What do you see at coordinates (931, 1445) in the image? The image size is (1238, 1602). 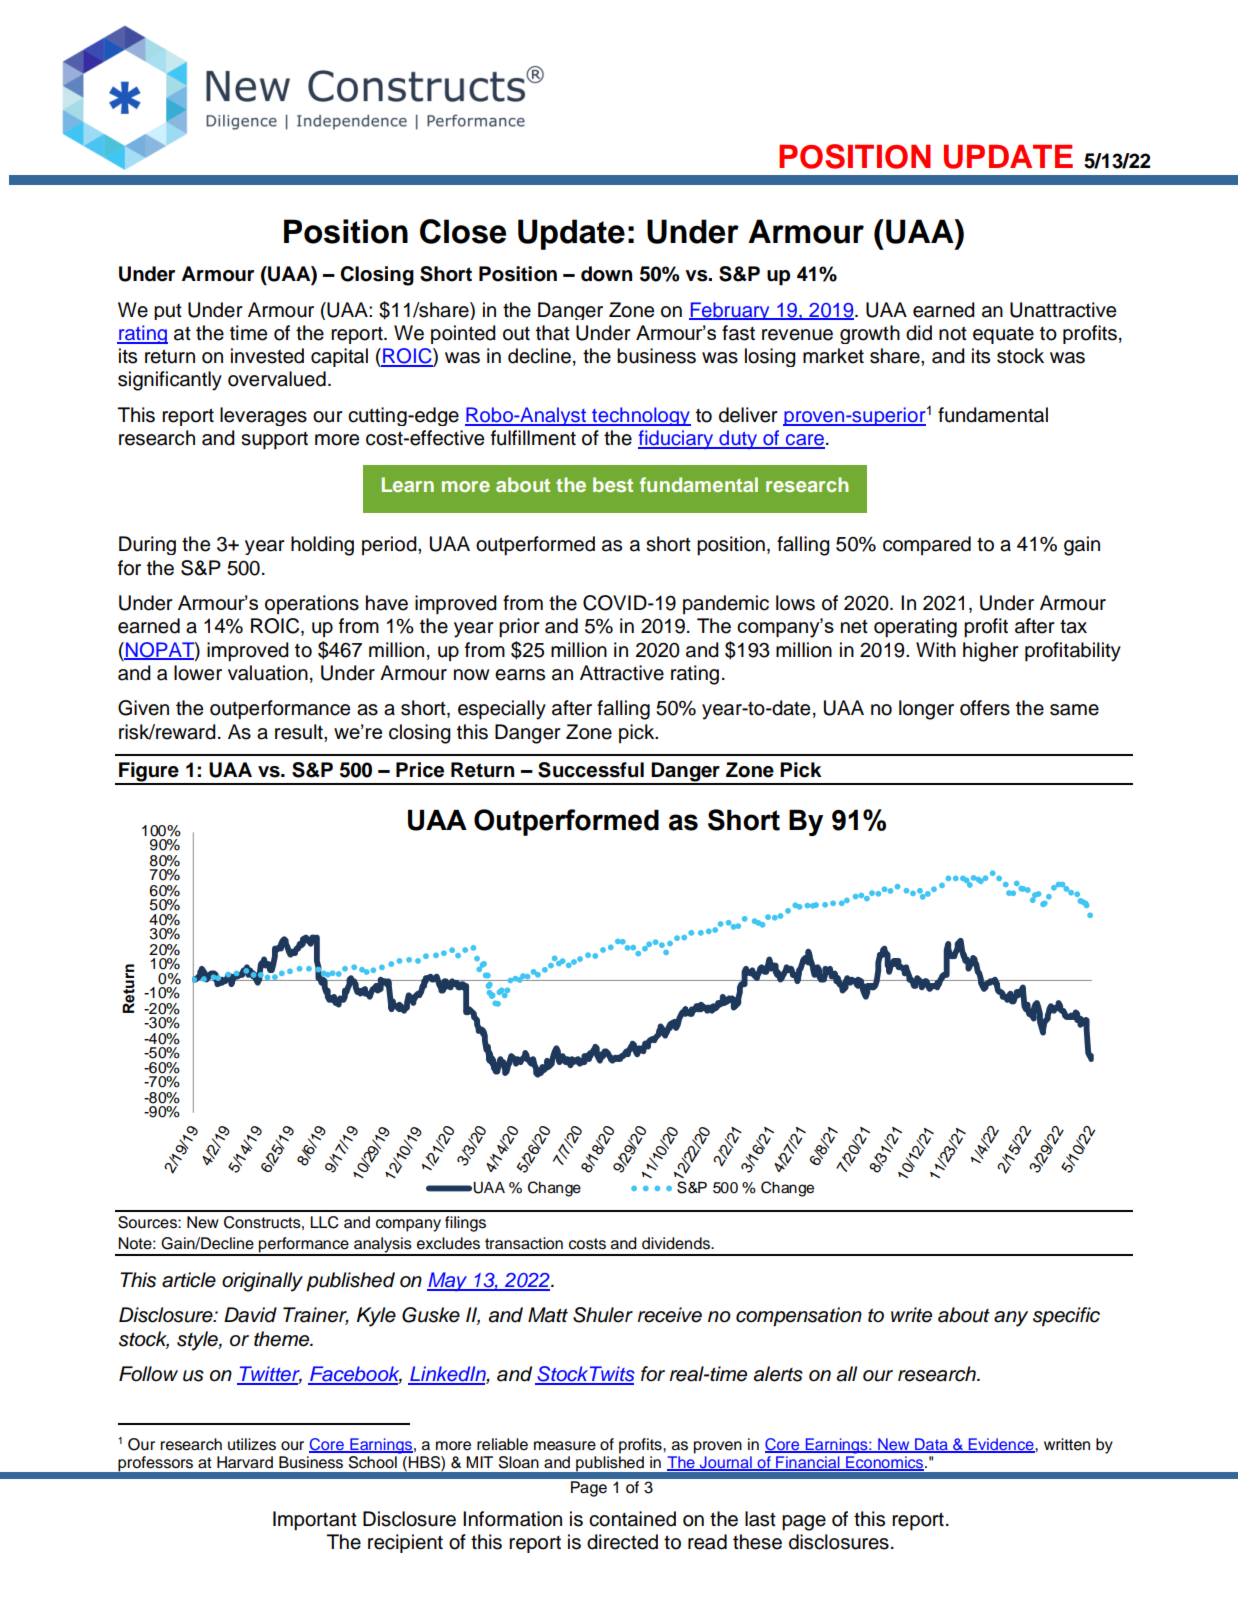 I see `Data` at bounding box center [931, 1445].
